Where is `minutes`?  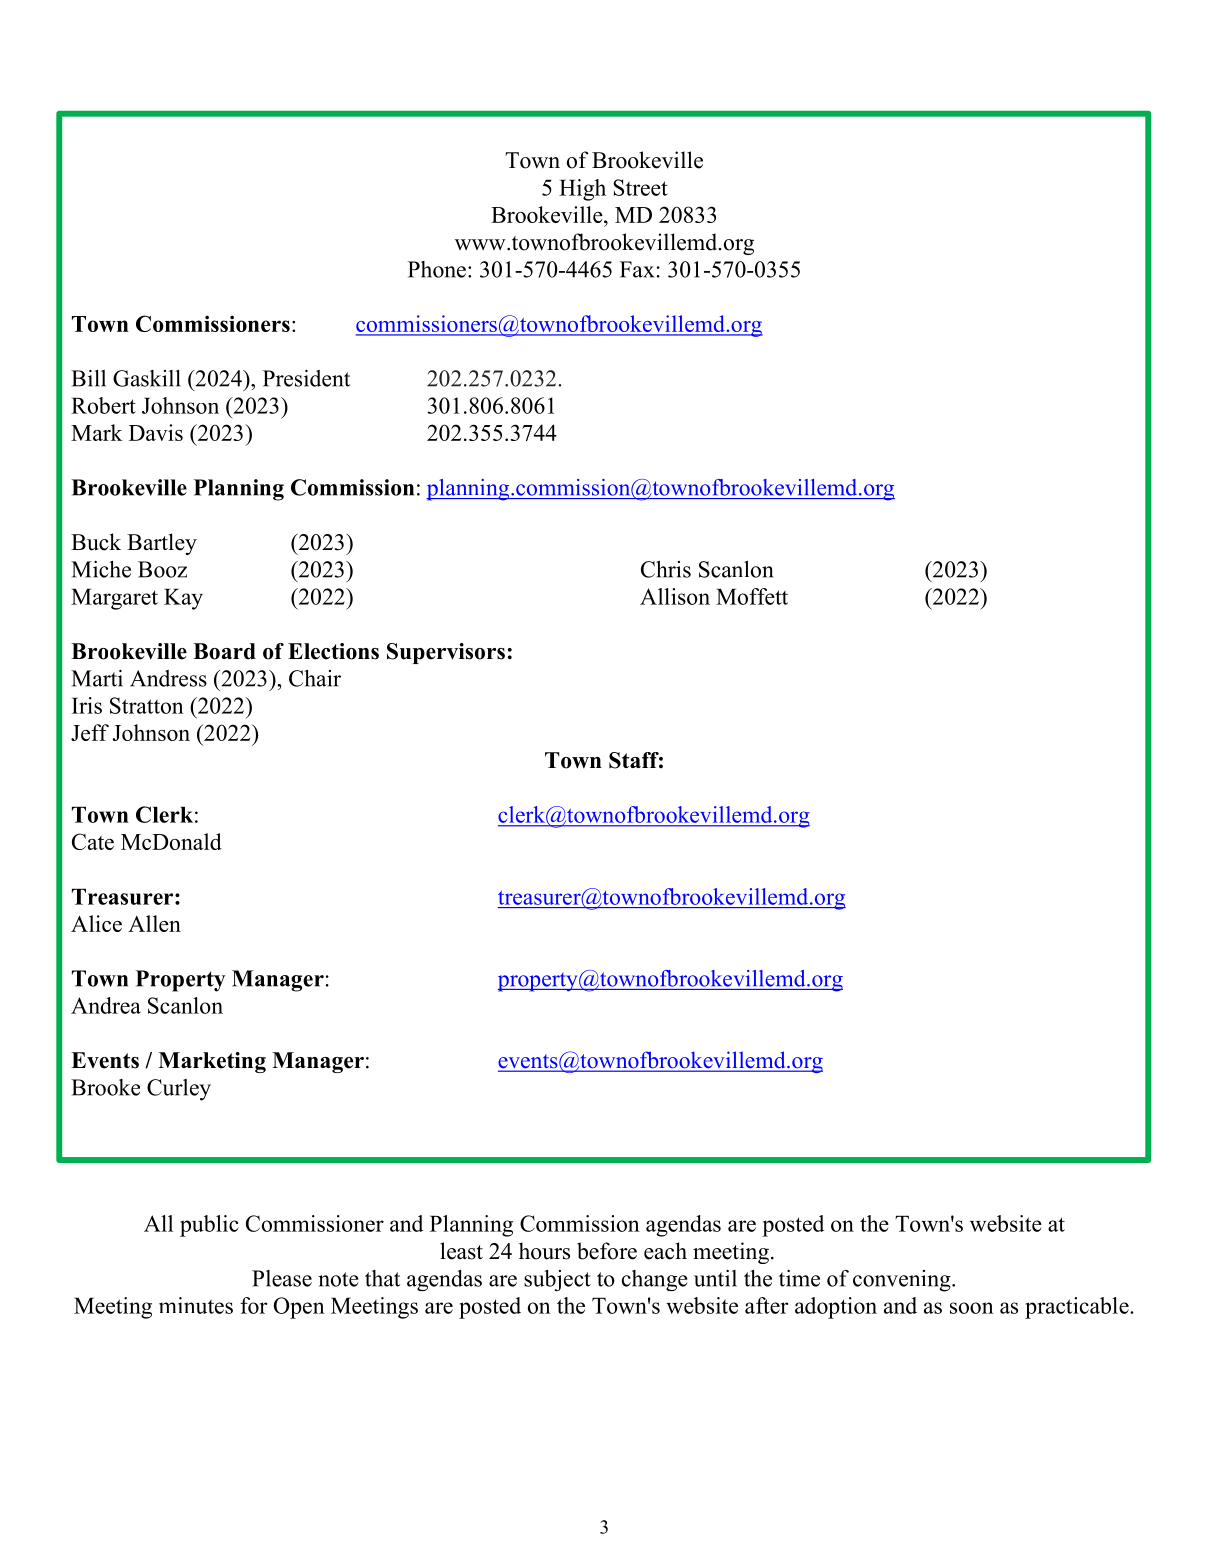 minutes is located at coordinates (196, 1305).
